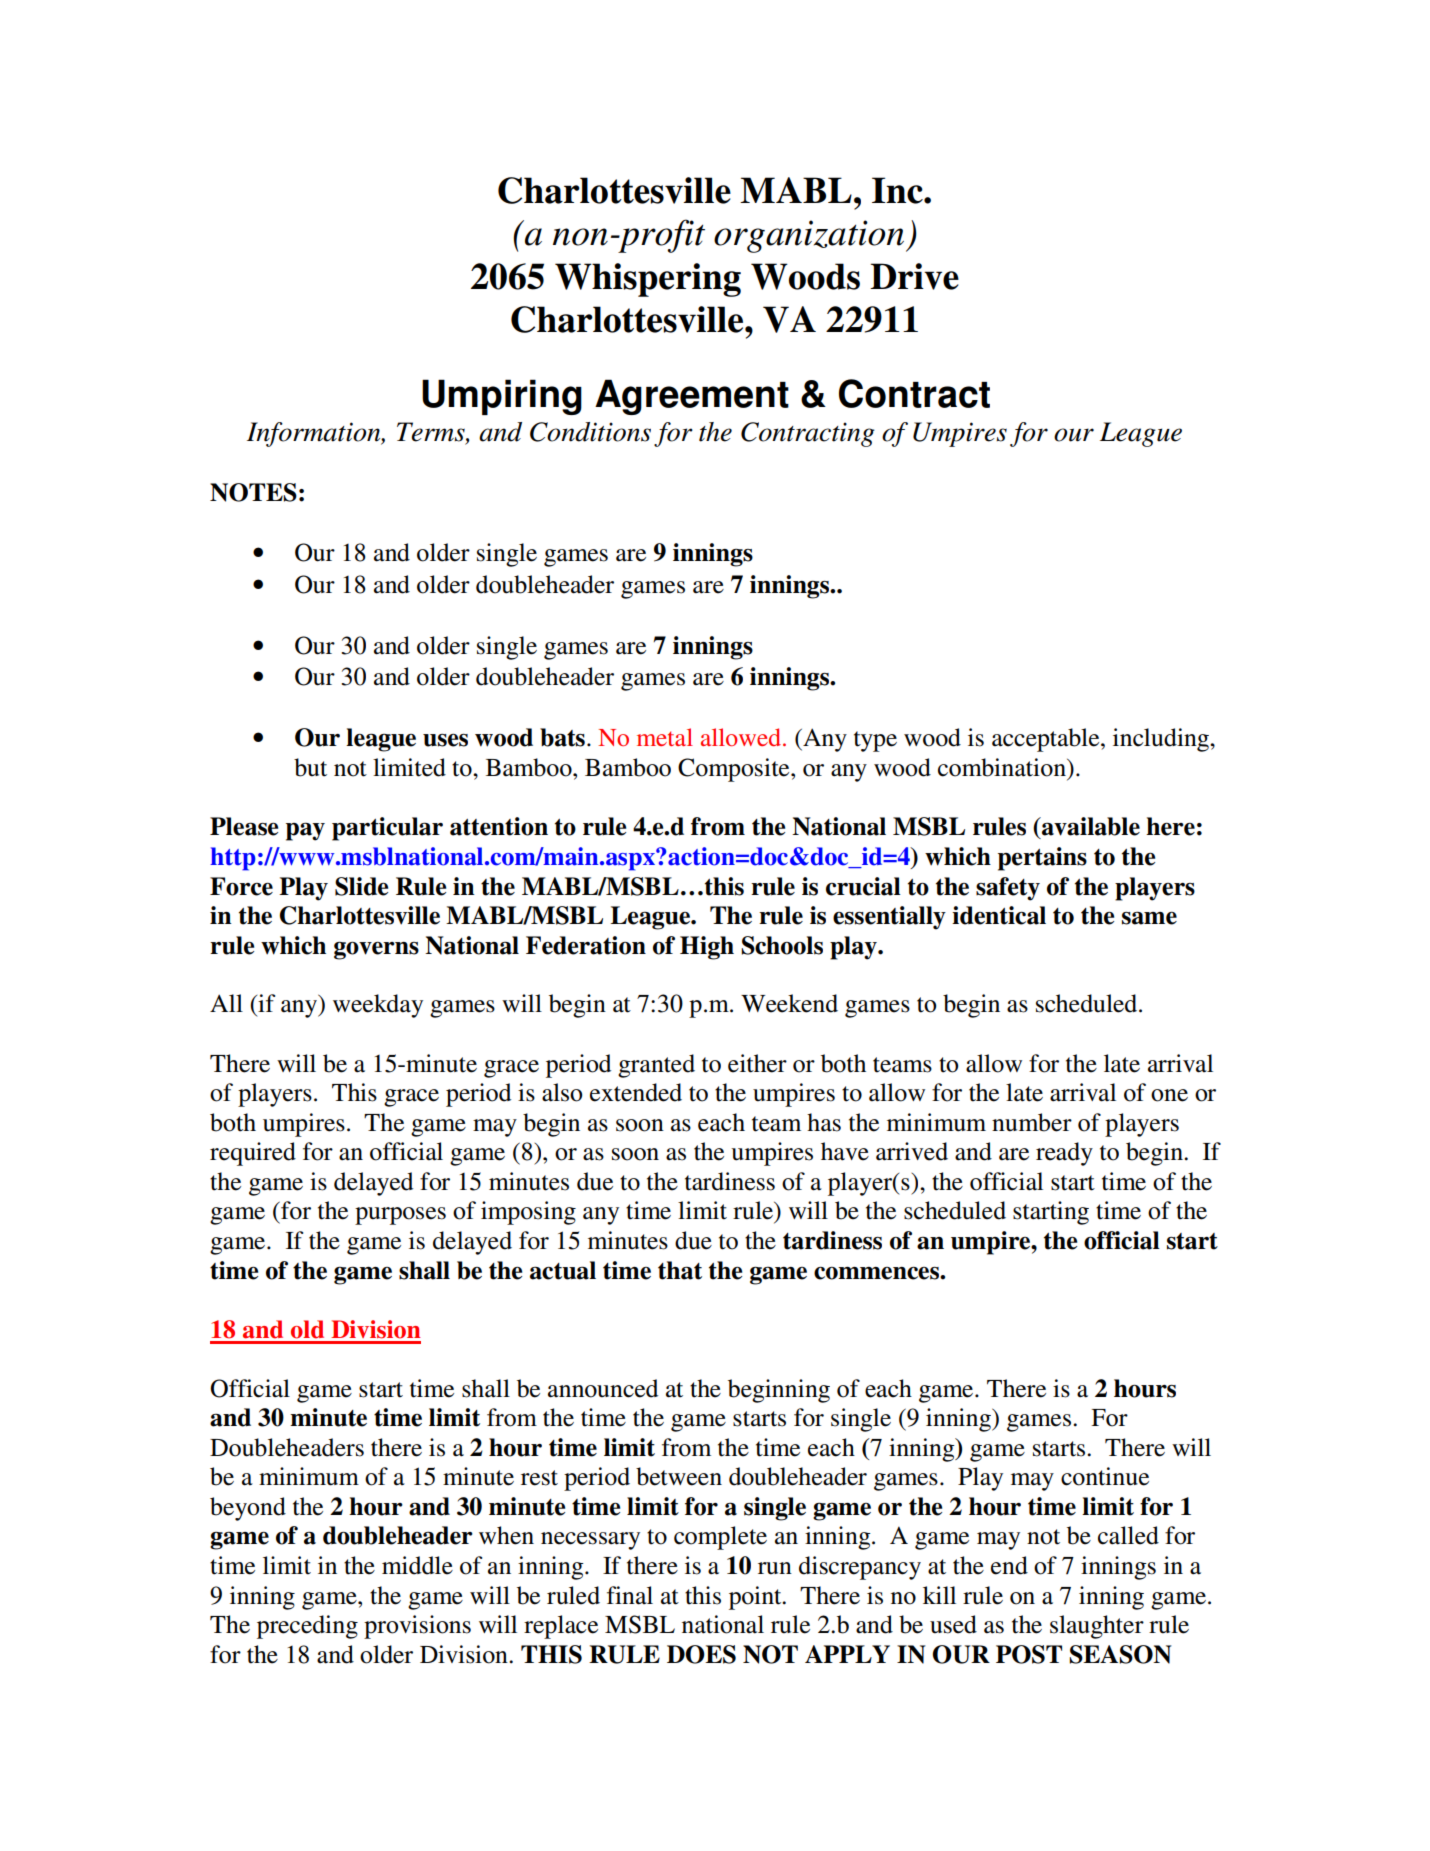 The image size is (1430, 1851). I want to click on Umpiring, so click(502, 397).
